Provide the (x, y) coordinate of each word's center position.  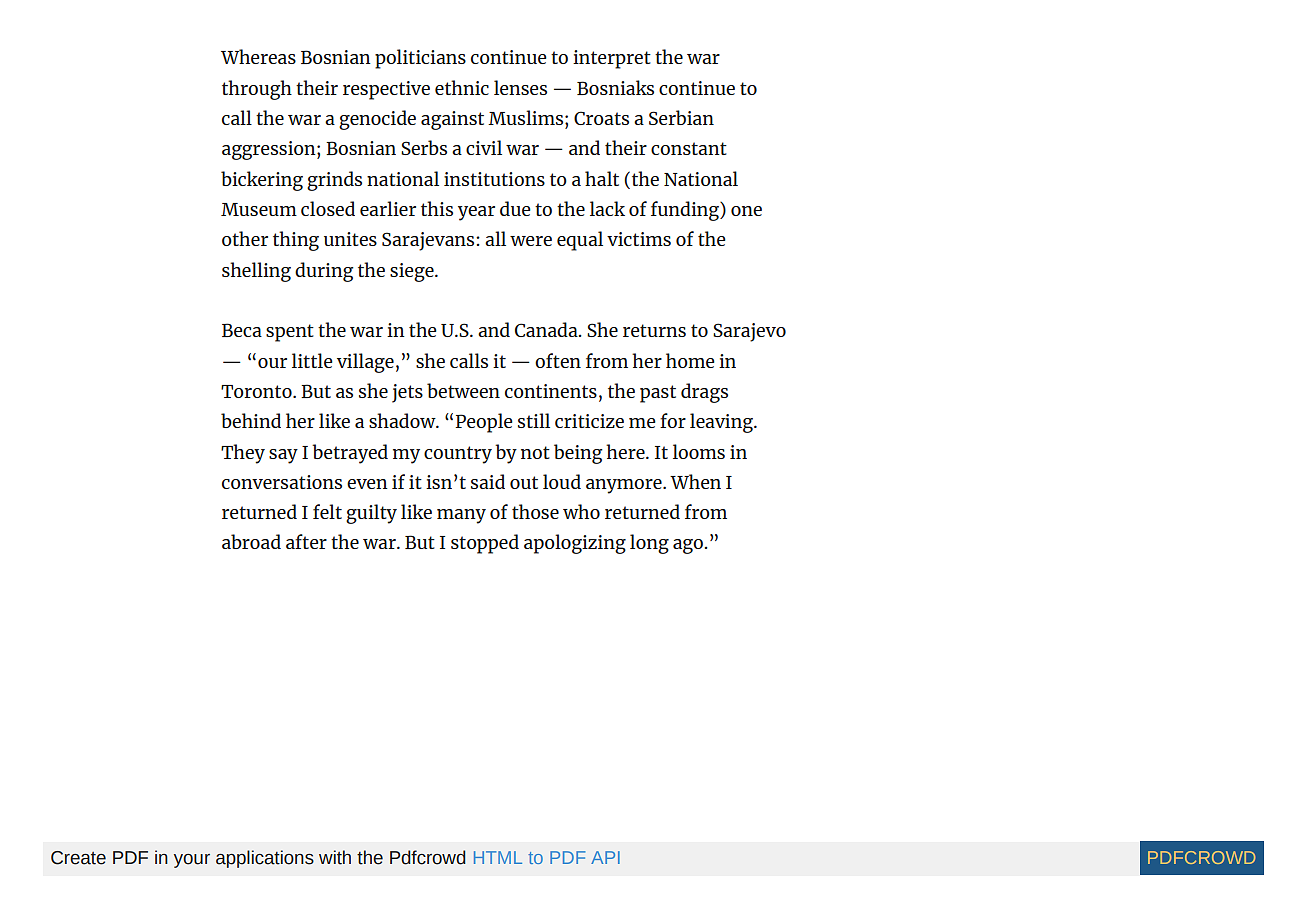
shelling (256, 272)
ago (689, 546)
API (605, 857)
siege (413, 272)
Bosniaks (615, 87)
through (257, 90)
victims (639, 239)
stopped (485, 544)
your (192, 861)
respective (386, 90)
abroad (251, 541)
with (335, 857)
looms (699, 451)
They (243, 454)
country (458, 455)
